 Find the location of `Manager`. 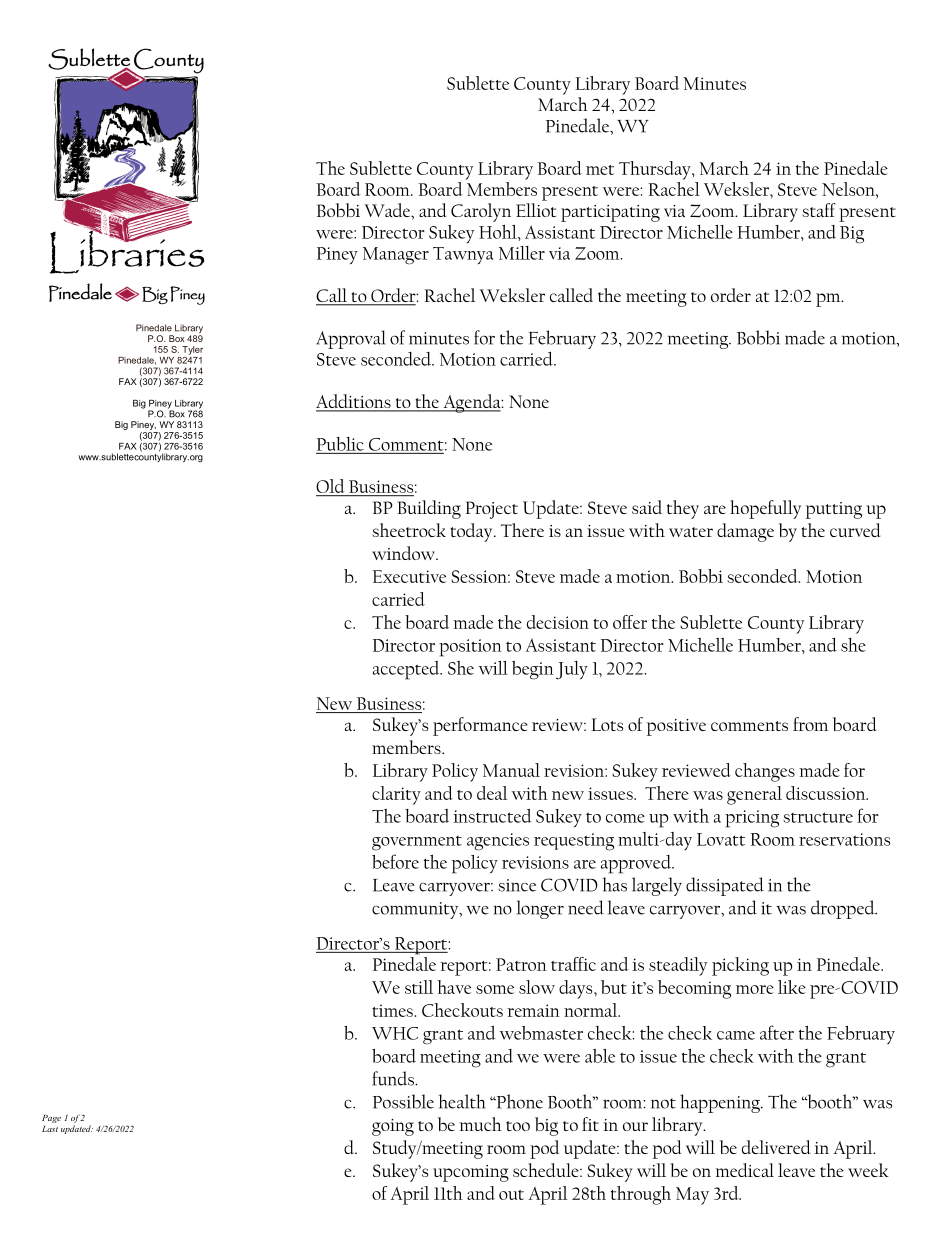

Manager is located at coordinates (396, 256).
